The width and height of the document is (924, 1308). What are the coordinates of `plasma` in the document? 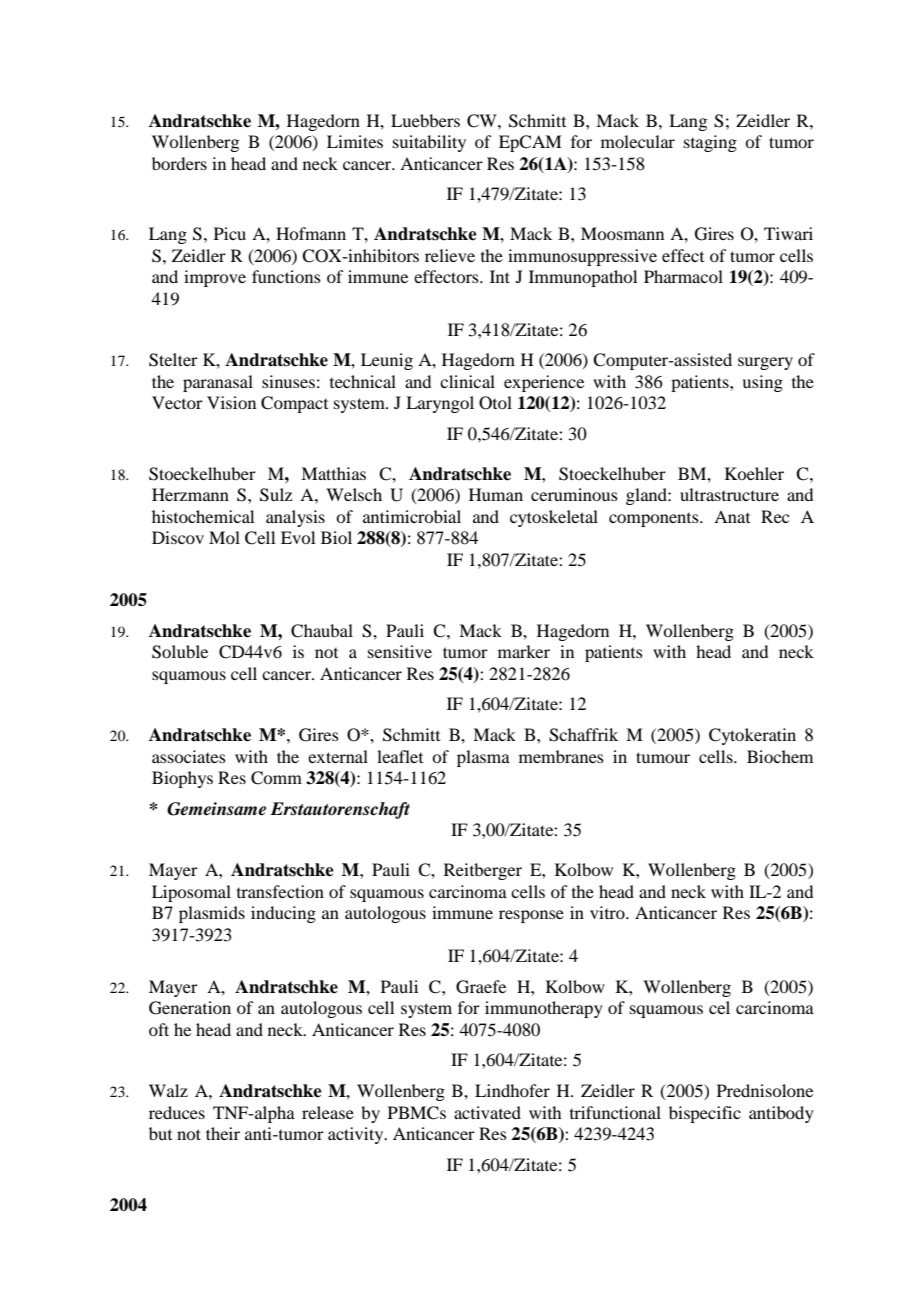 It's located at (483, 758).
